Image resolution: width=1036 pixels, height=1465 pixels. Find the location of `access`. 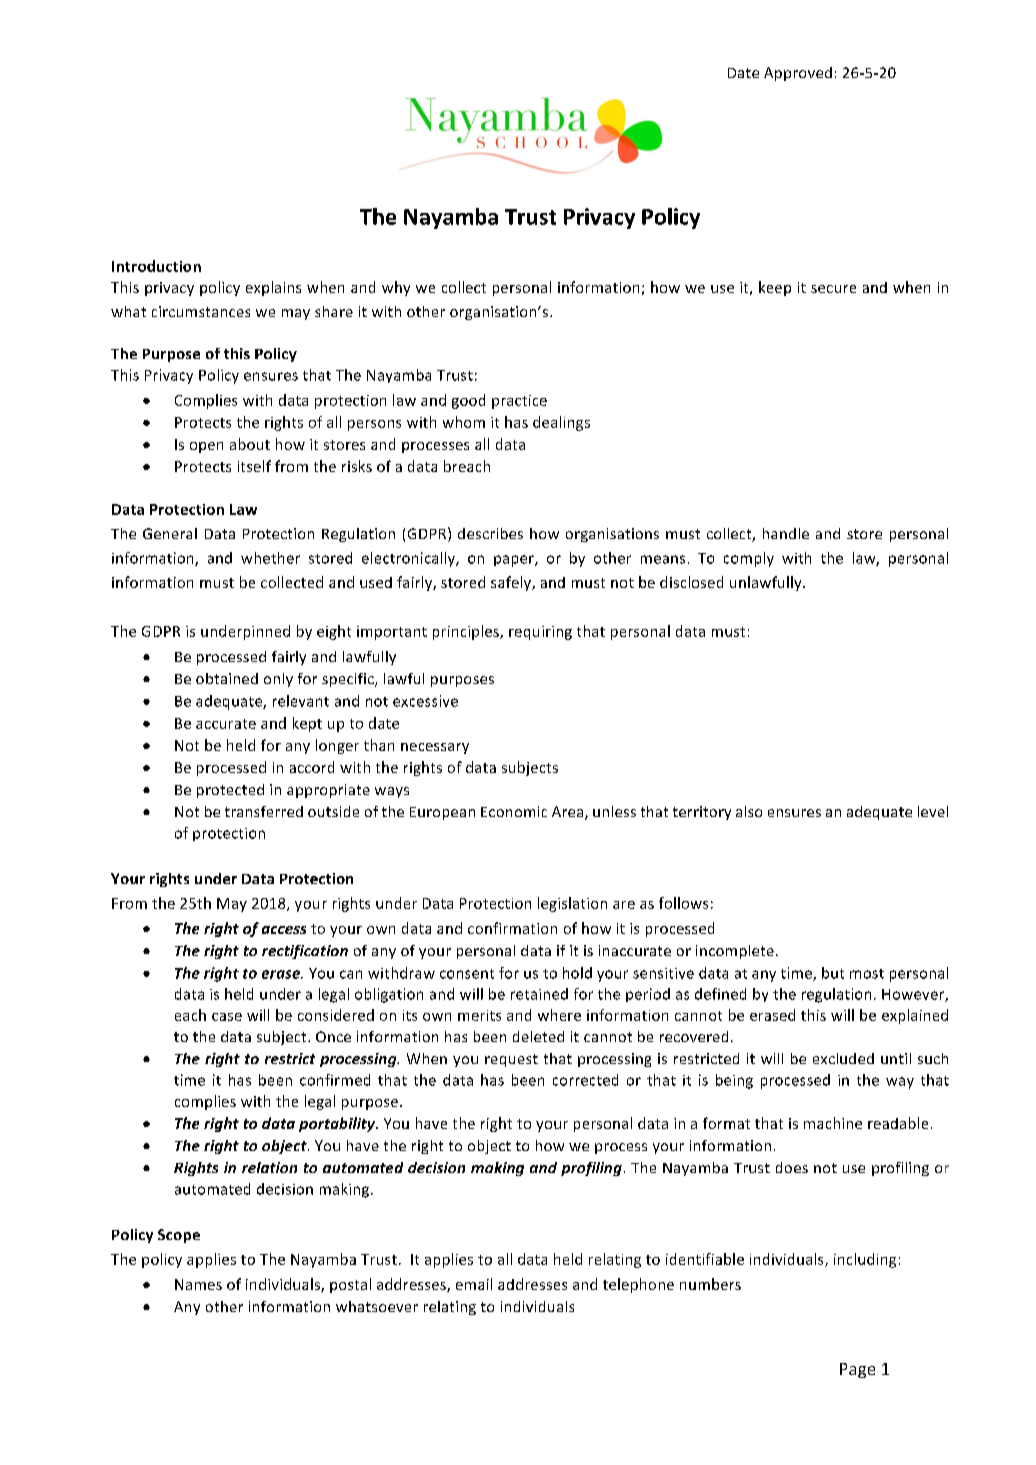

access is located at coordinates (284, 930).
